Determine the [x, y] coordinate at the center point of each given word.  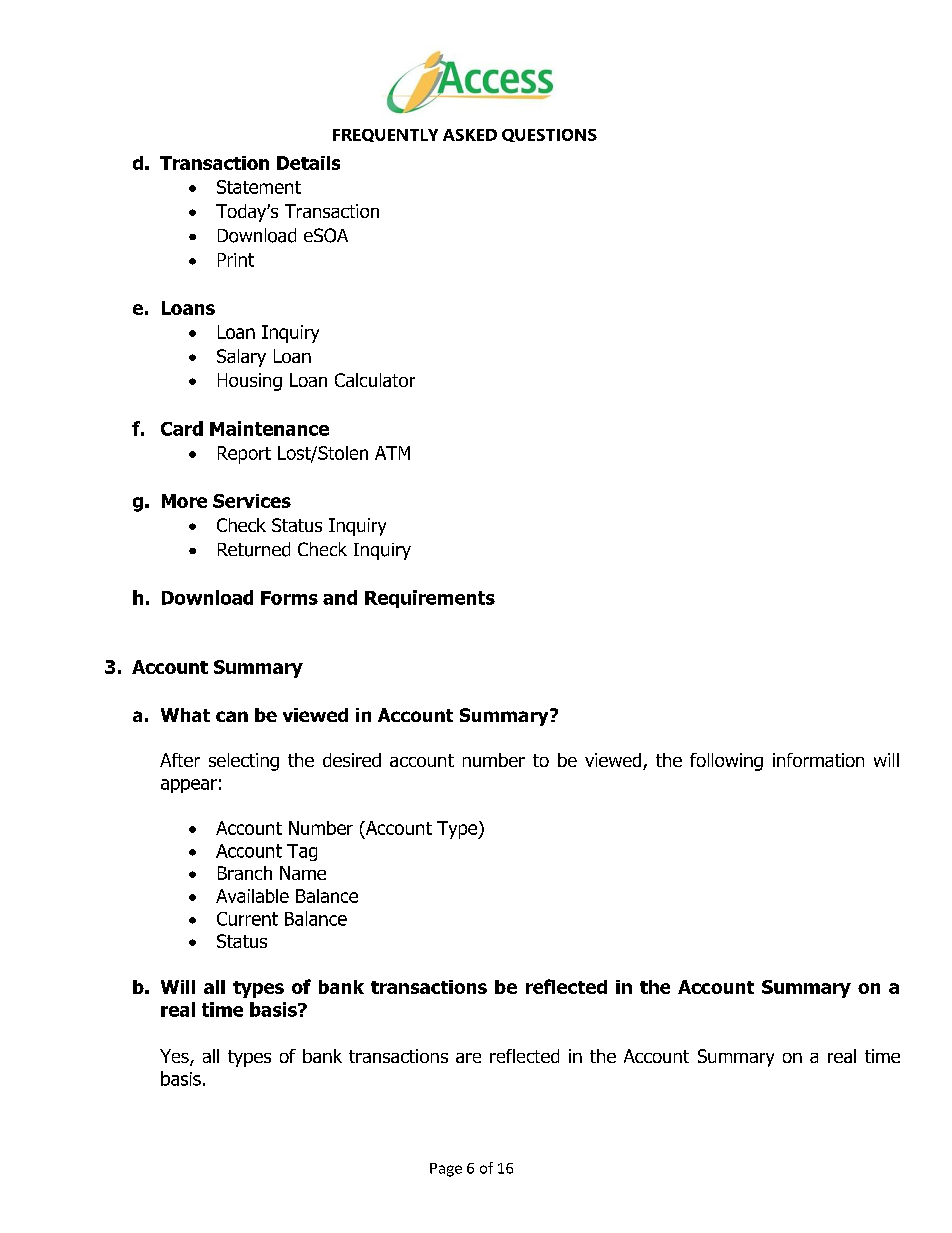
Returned [254, 549]
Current [247, 919]
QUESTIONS [549, 135]
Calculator [375, 380]
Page [446, 1170]
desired [352, 760]
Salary [241, 358]
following [726, 762]
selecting [244, 762]
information [818, 760]
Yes [175, 1057]
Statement [259, 187]
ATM [392, 453]
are [468, 1058]
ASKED [470, 135]
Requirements [430, 599]
